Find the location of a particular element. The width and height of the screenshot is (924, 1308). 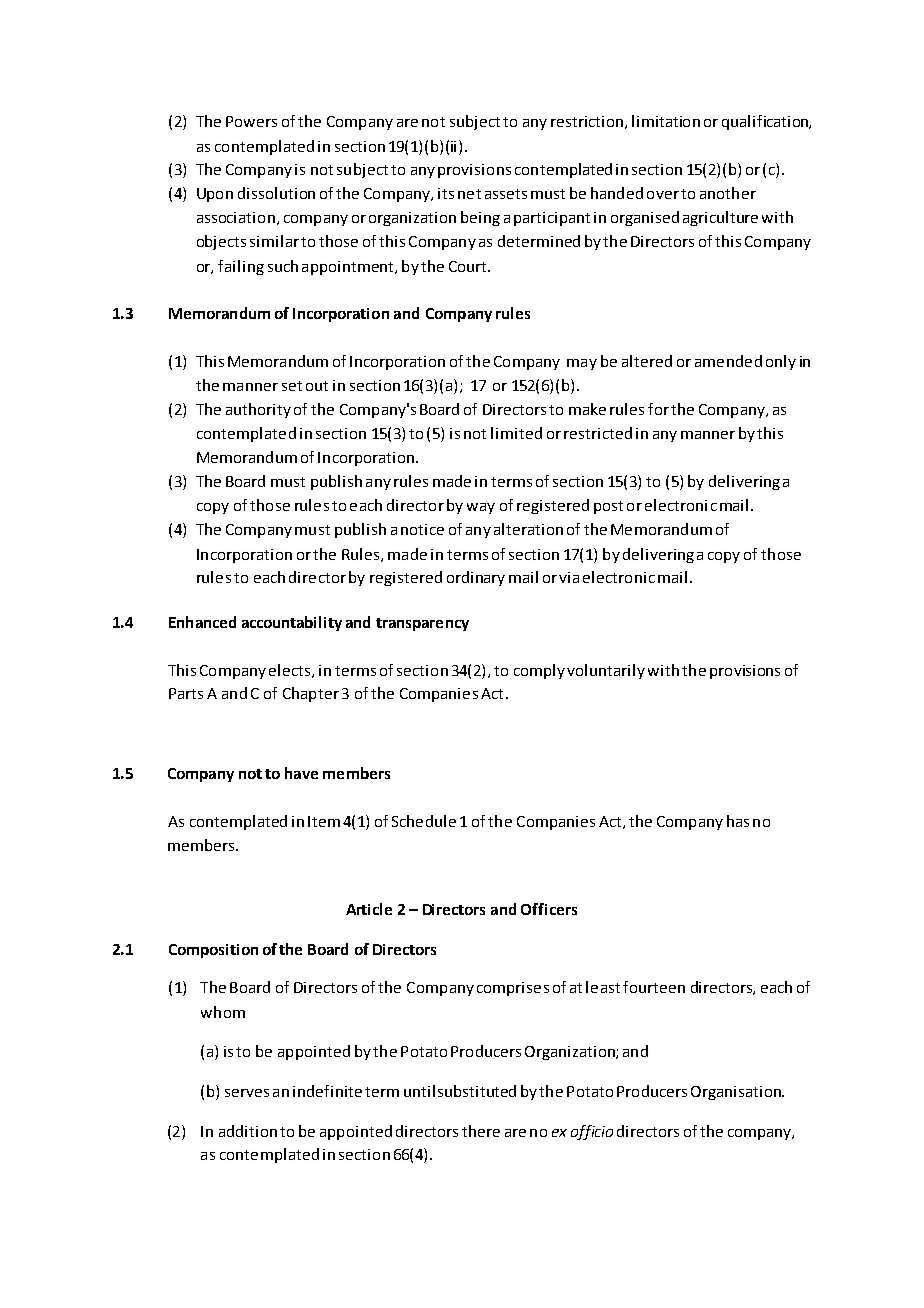

serves is located at coordinates (247, 1093).
